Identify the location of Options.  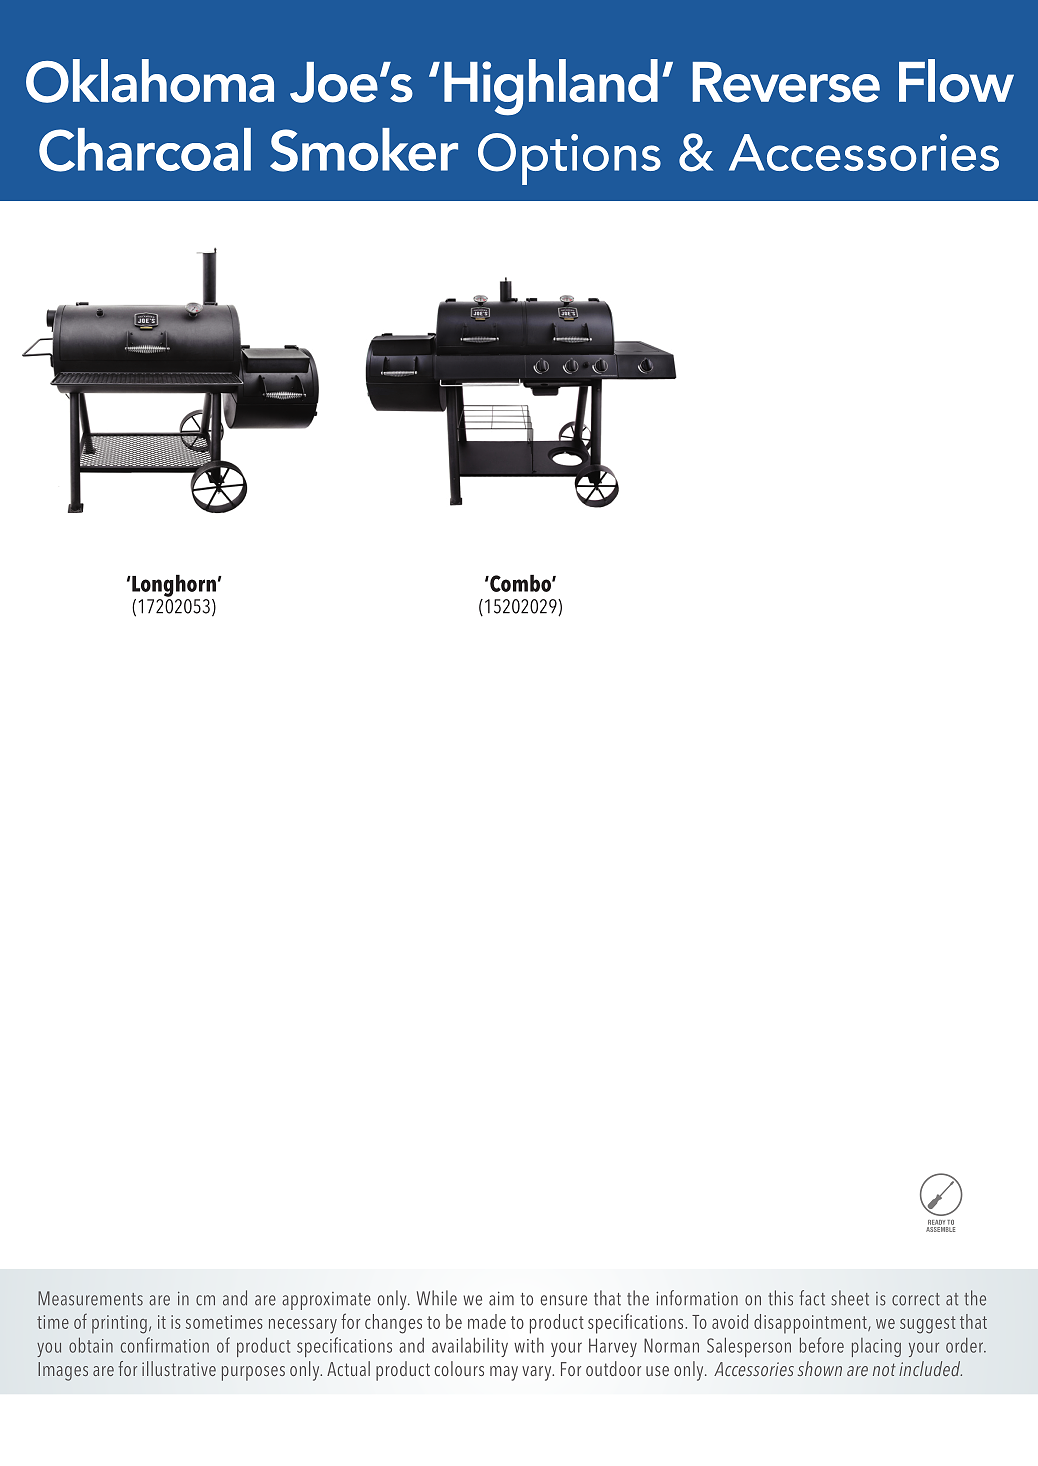
(569, 159).
